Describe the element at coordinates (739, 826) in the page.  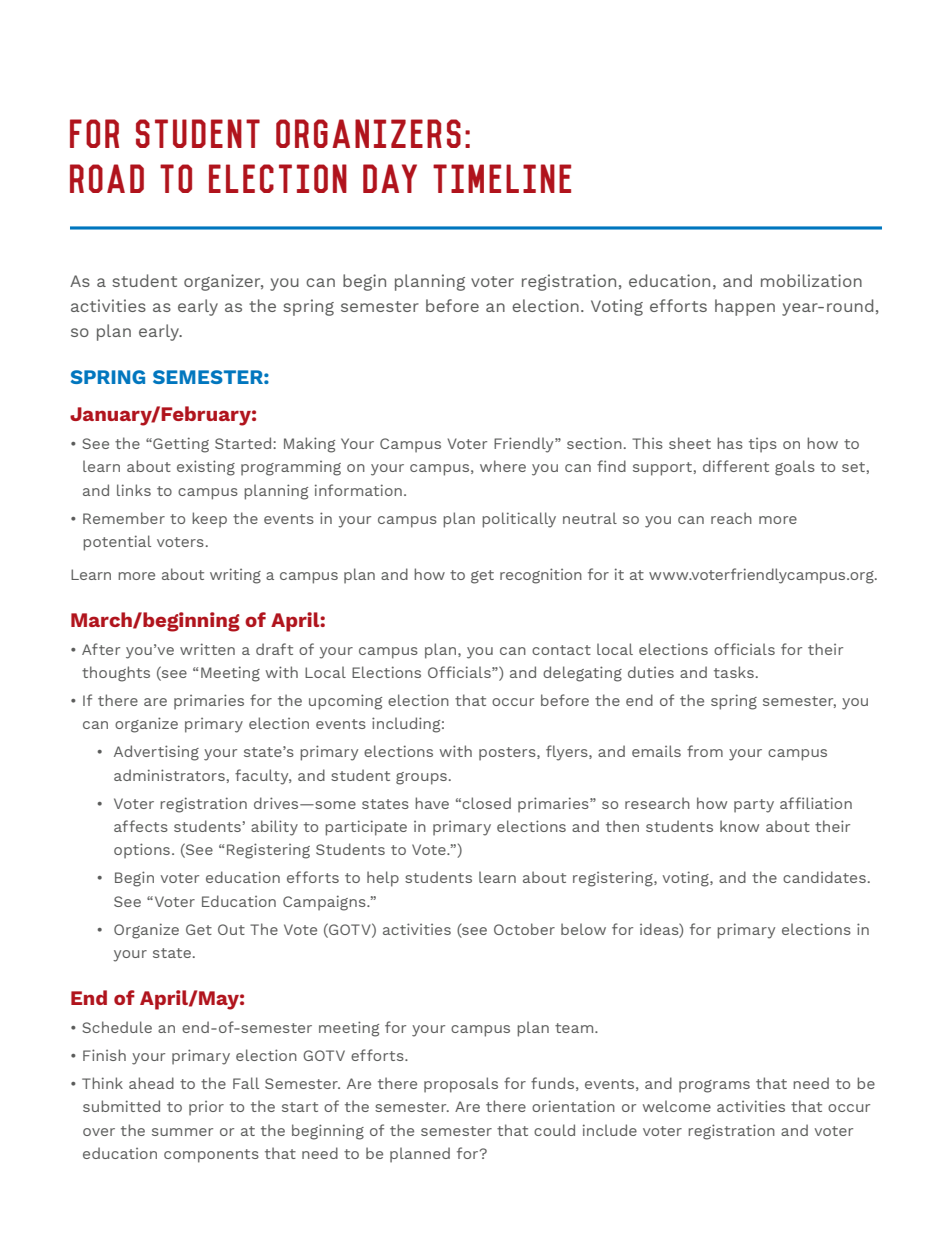
I see `know` at that location.
